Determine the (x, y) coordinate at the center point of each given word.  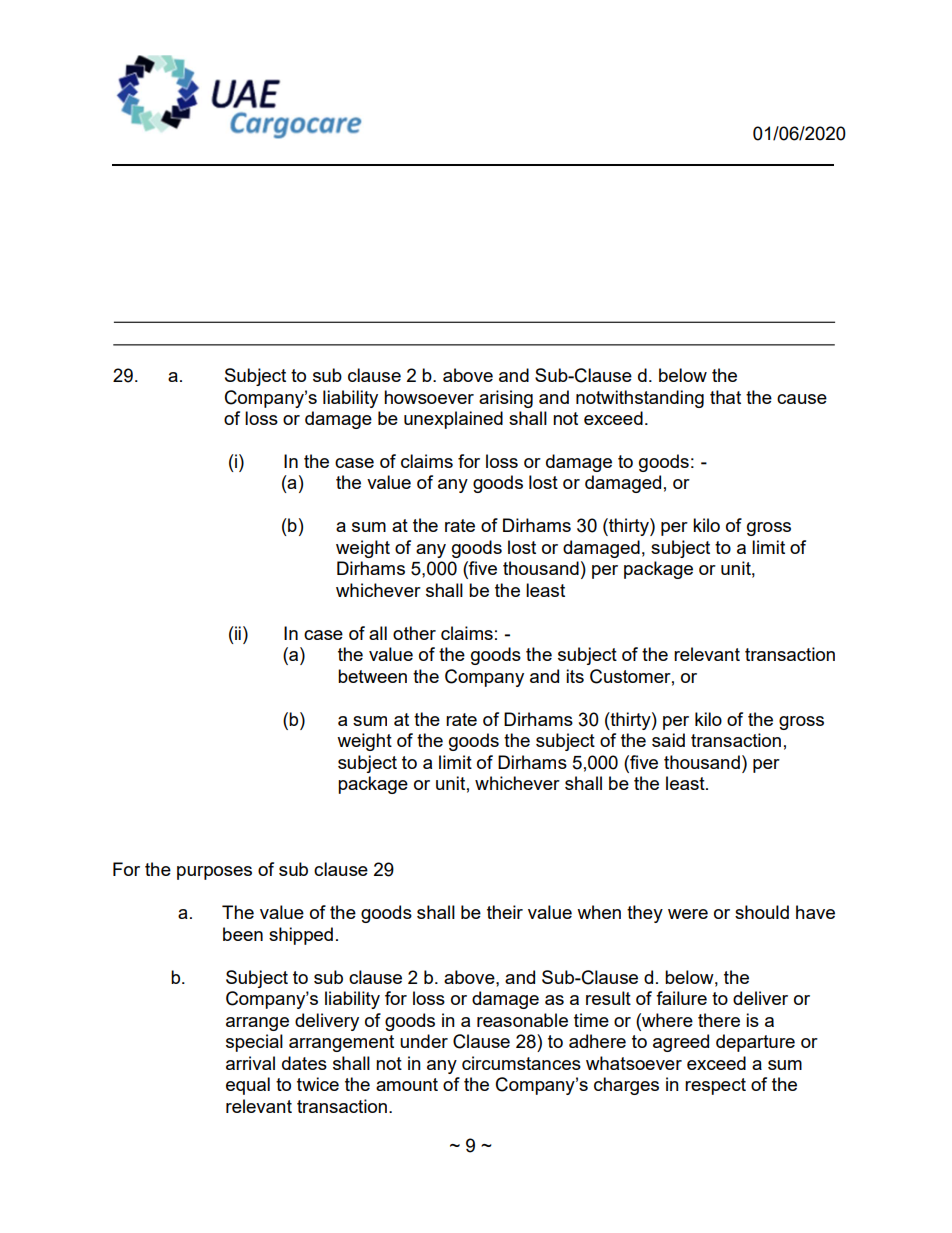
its (575, 676)
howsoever (429, 397)
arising (506, 399)
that (725, 397)
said (668, 740)
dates (304, 1063)
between (372, 676)
